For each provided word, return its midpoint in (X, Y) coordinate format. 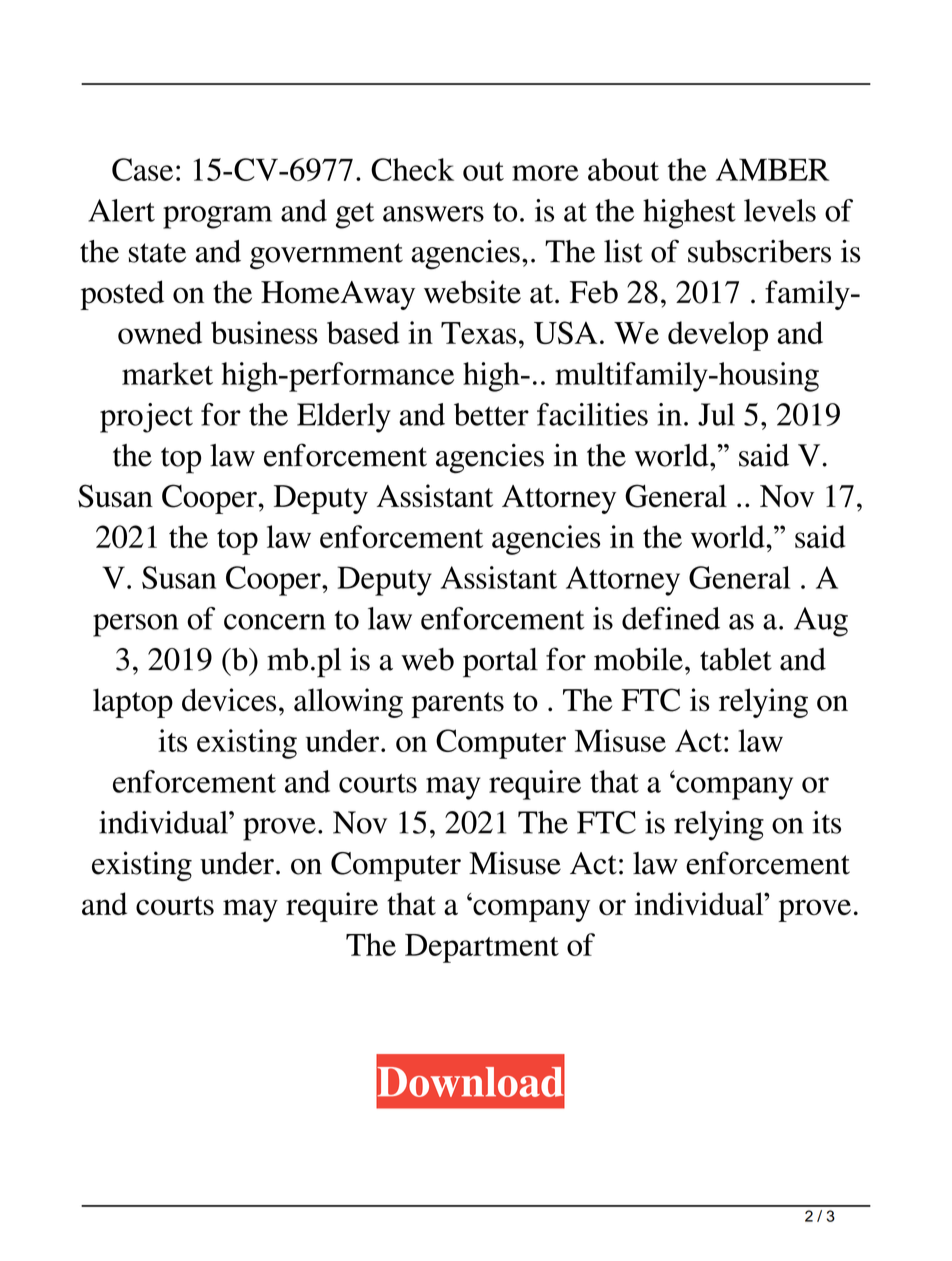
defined (671, 618)
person (135, 625)
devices (229, 700)
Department (482, 948)
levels (780, 210)
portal (500, 663)
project (146, 418)
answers (433, 214)
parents (457, 705)
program (217, 217)
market (167, 373)
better (491, 414)
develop (718, 336)
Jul (716, 414)
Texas (478, 333)
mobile (638, 659)
